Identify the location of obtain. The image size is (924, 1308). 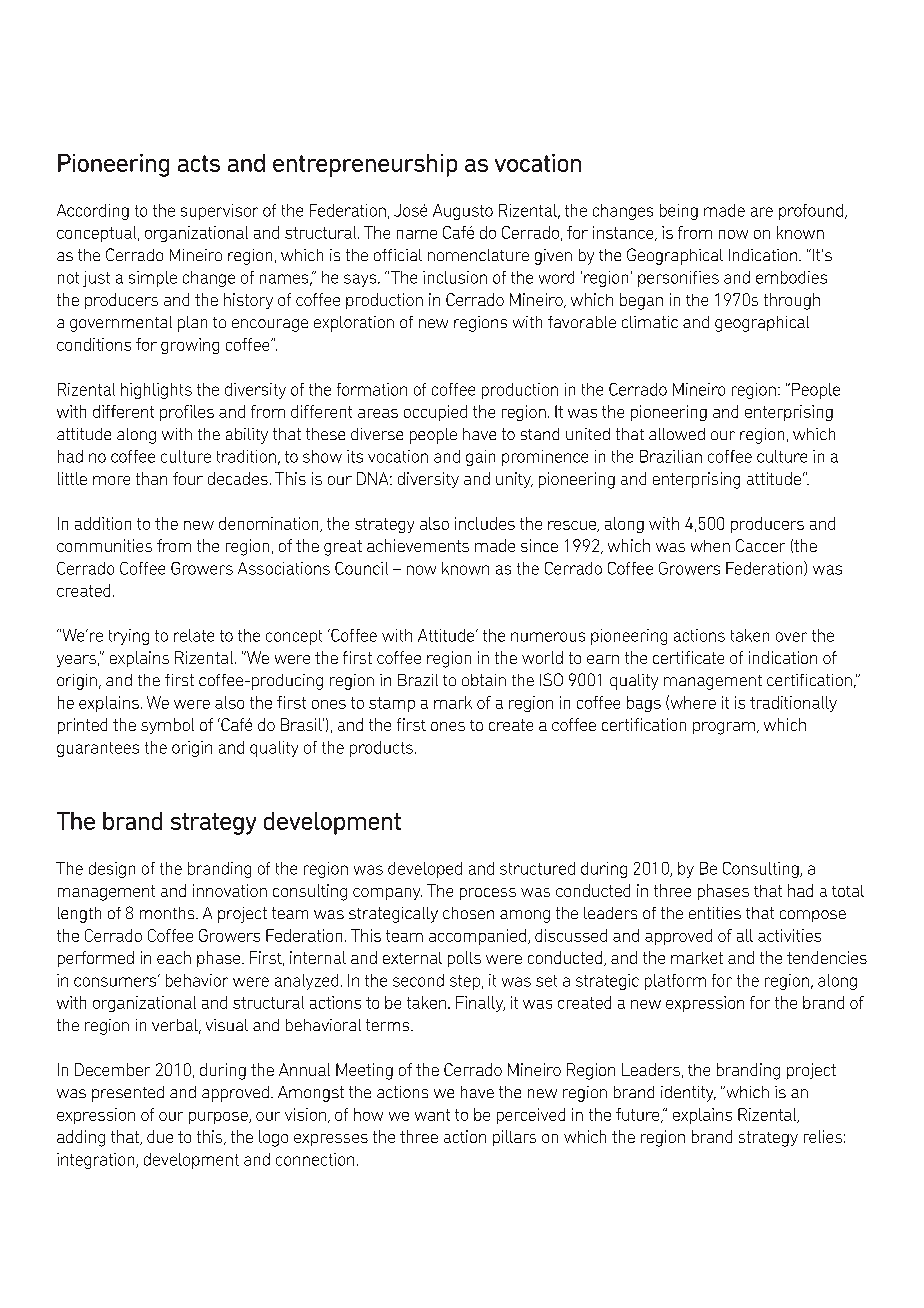
(484, 680).
